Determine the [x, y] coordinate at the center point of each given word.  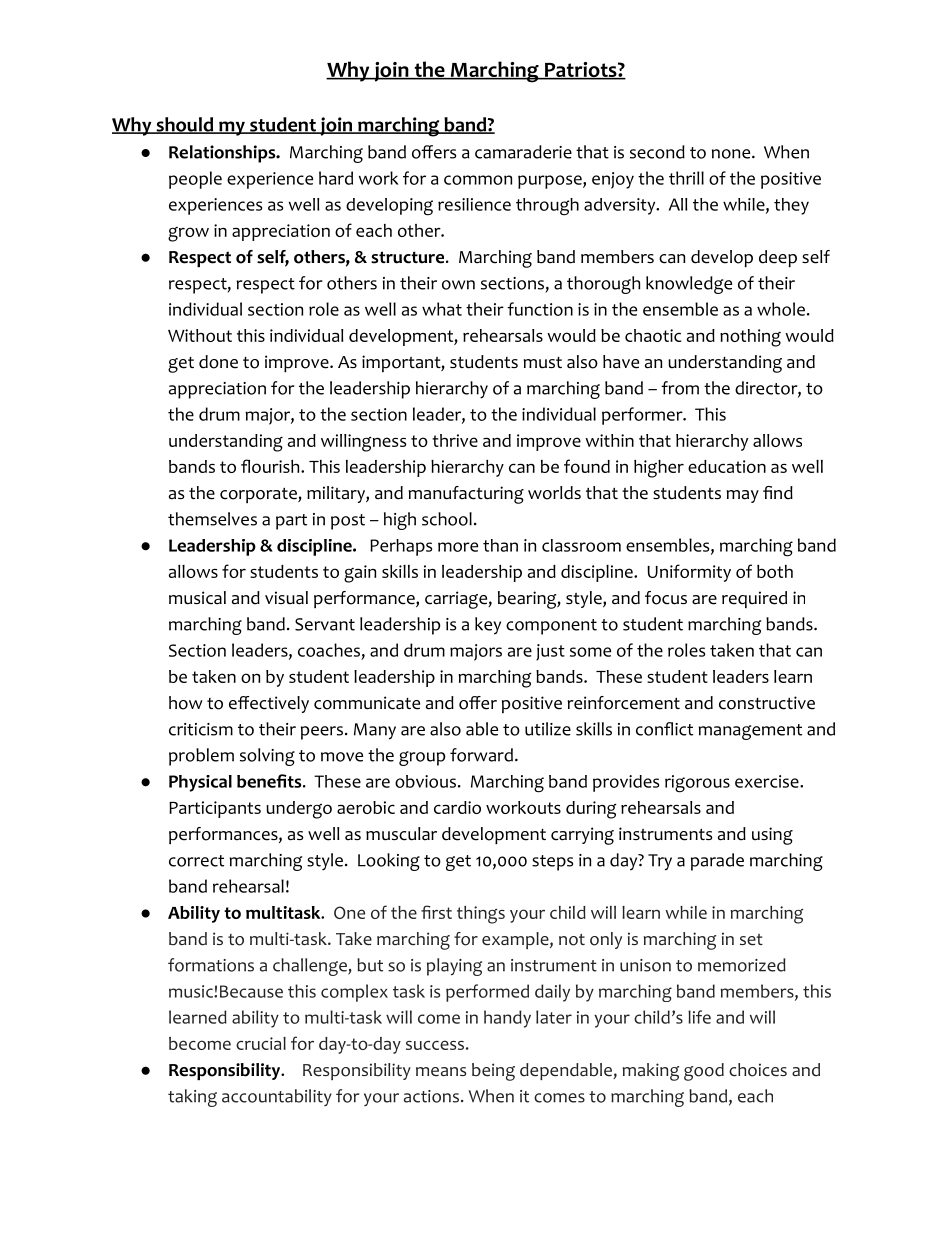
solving [267, 757]
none [731, 154]
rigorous [697, 784]
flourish [271, 466]
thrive [455, 440]
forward [481, 755]
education [727, 466]
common [478, 180]
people [195, 180]
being [493, 1072]
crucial [261, 1043]
